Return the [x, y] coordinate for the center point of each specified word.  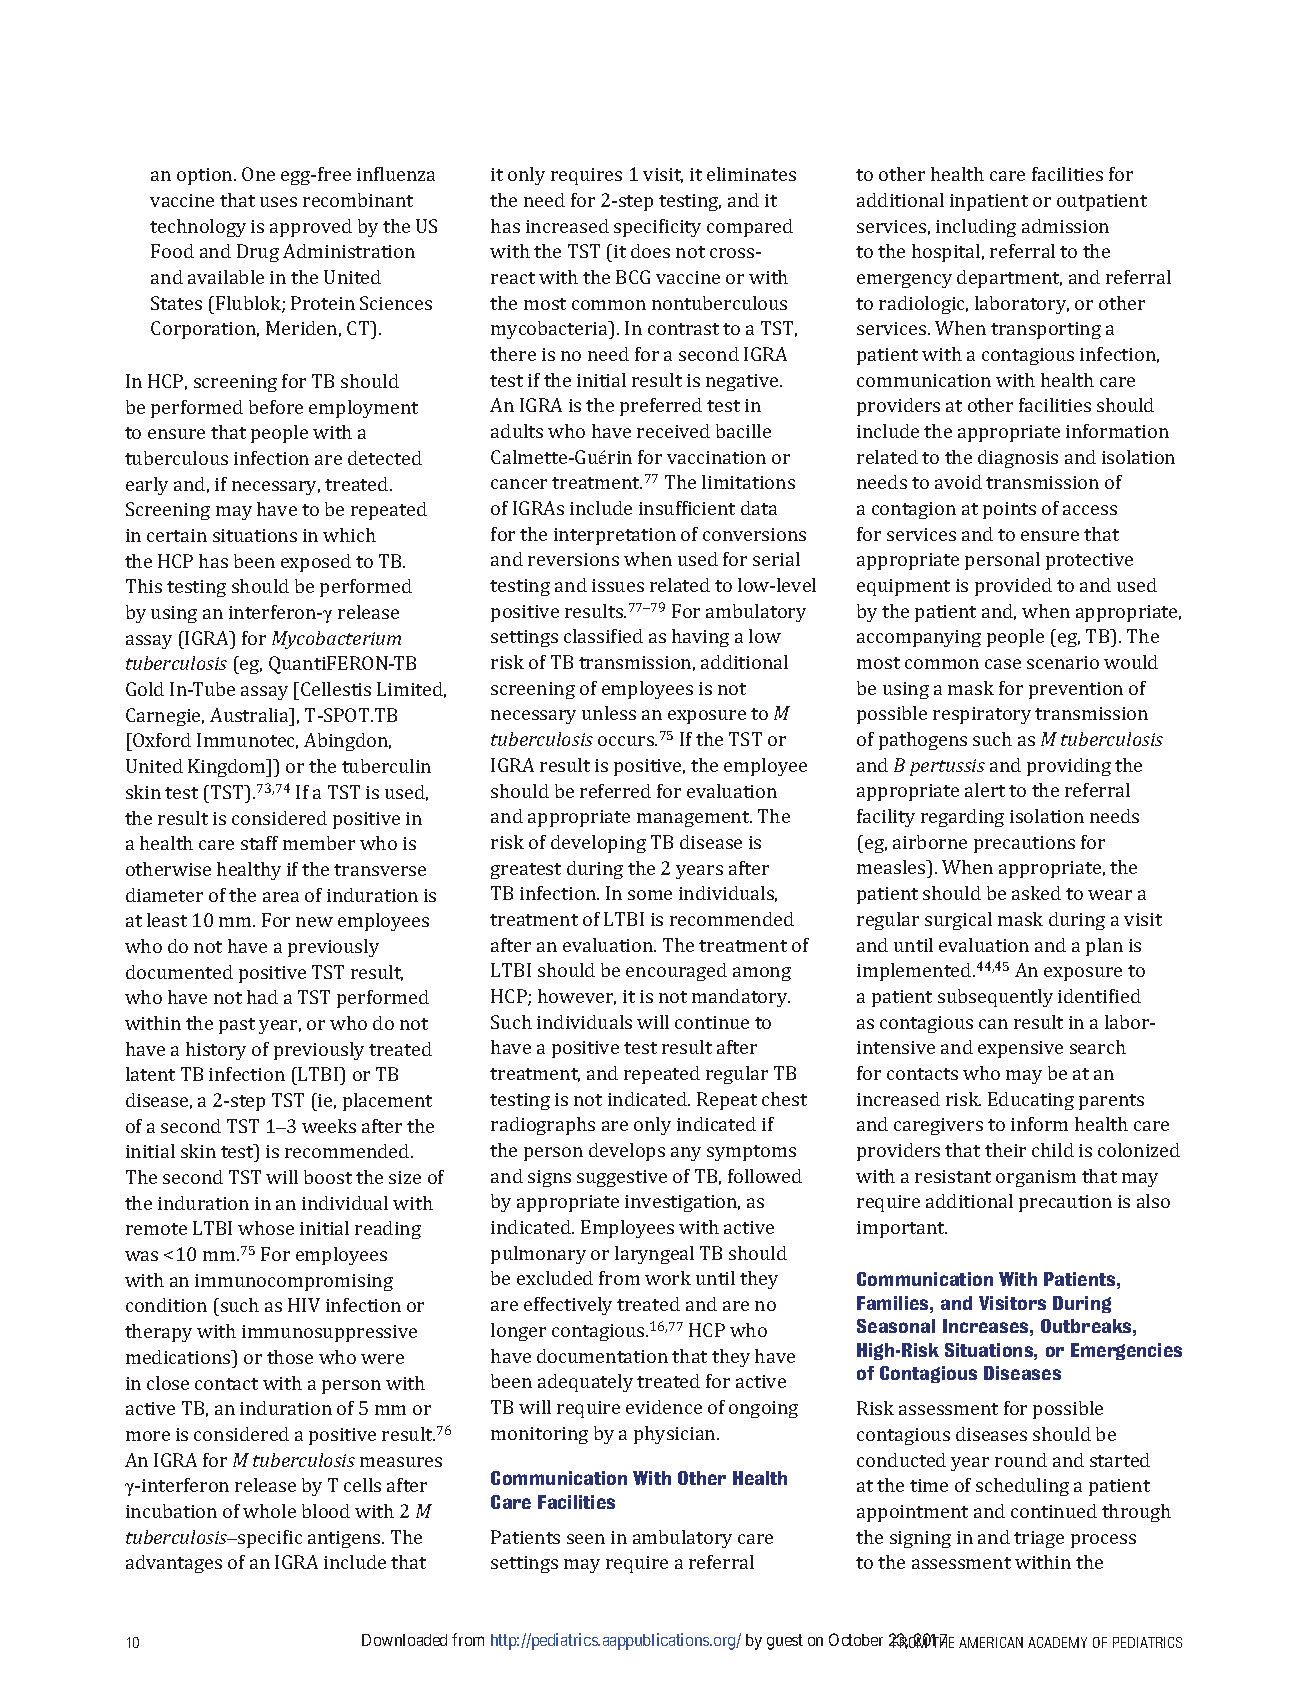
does [650, 251]
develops [627, 1152]
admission [1065, 226]
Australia [250, 715]
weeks [329, 1126]
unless [609, 713]
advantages [174, 1564]
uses [278, 202]
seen [586, 1539]
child [1053, 1150]
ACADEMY [1057, 1642]
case [1003, 664]
